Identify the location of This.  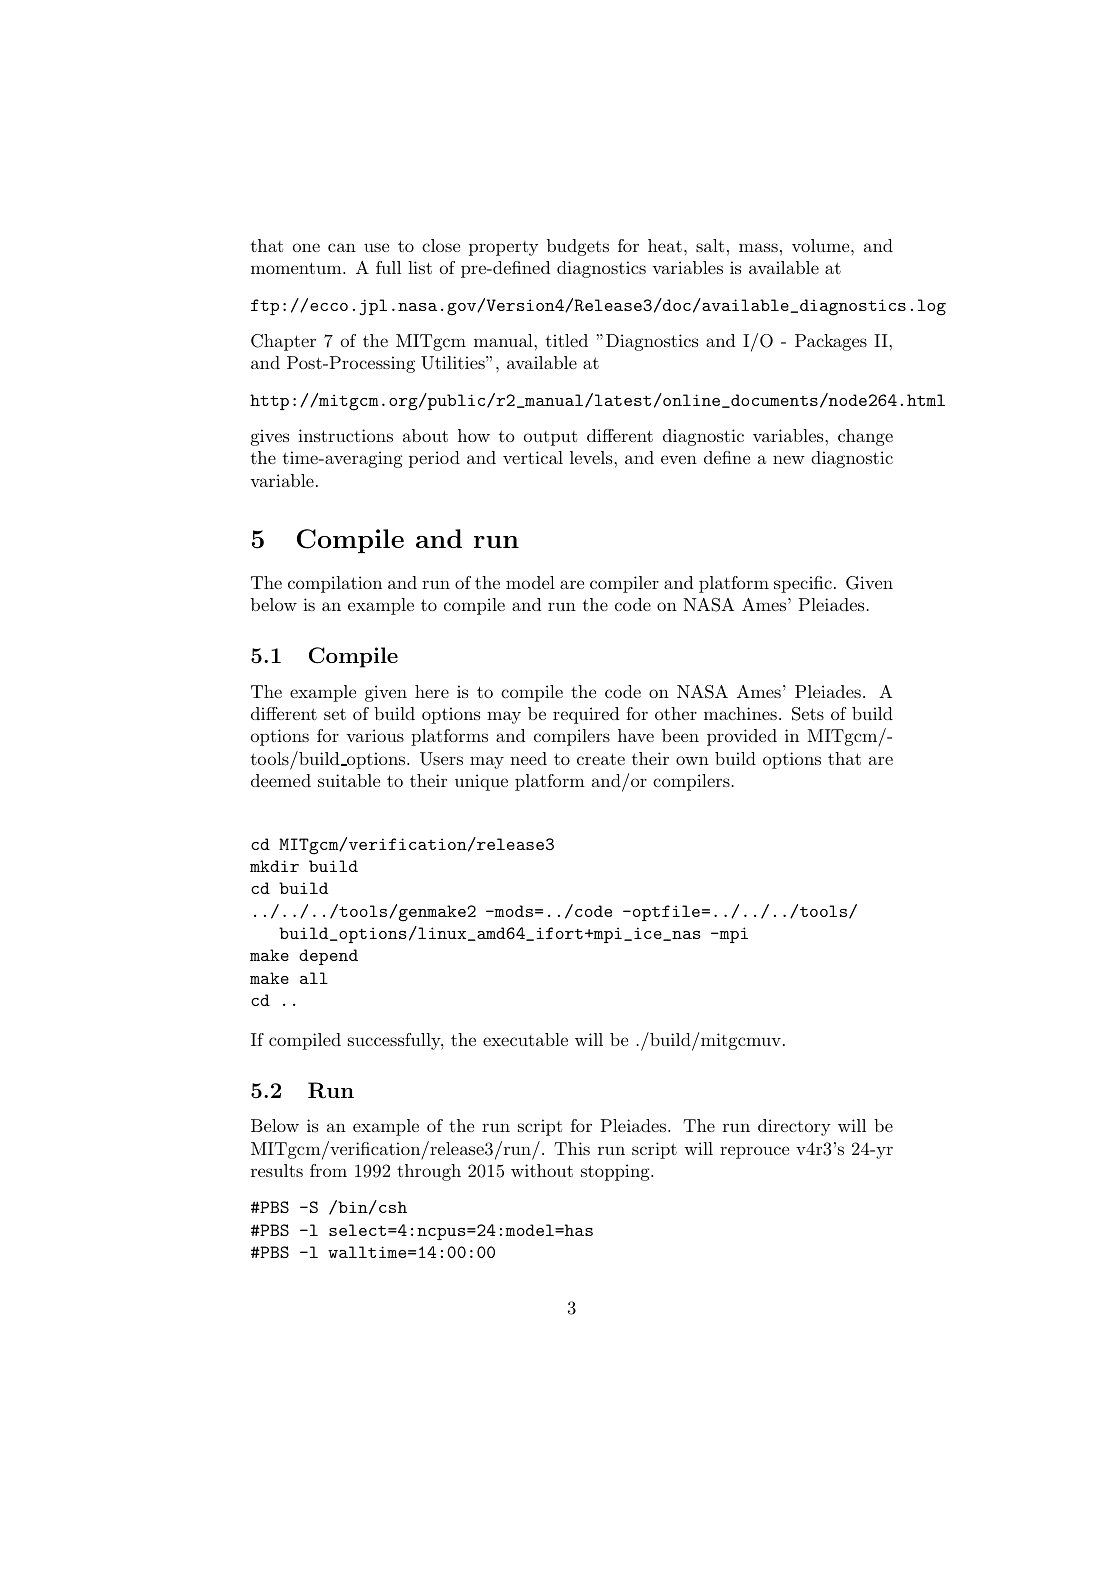
(572, 1148).
